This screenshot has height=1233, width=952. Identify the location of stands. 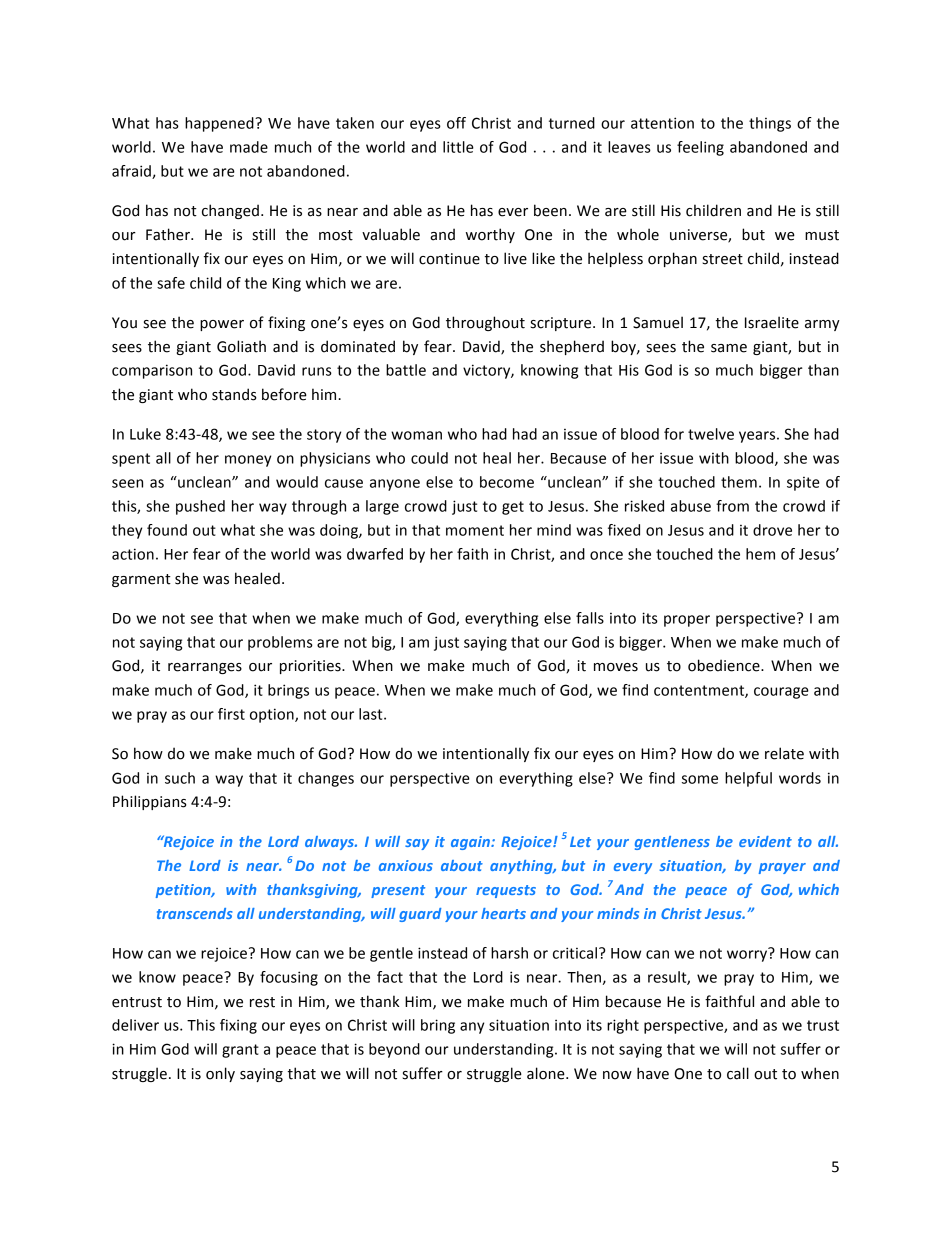
(234, 394).
